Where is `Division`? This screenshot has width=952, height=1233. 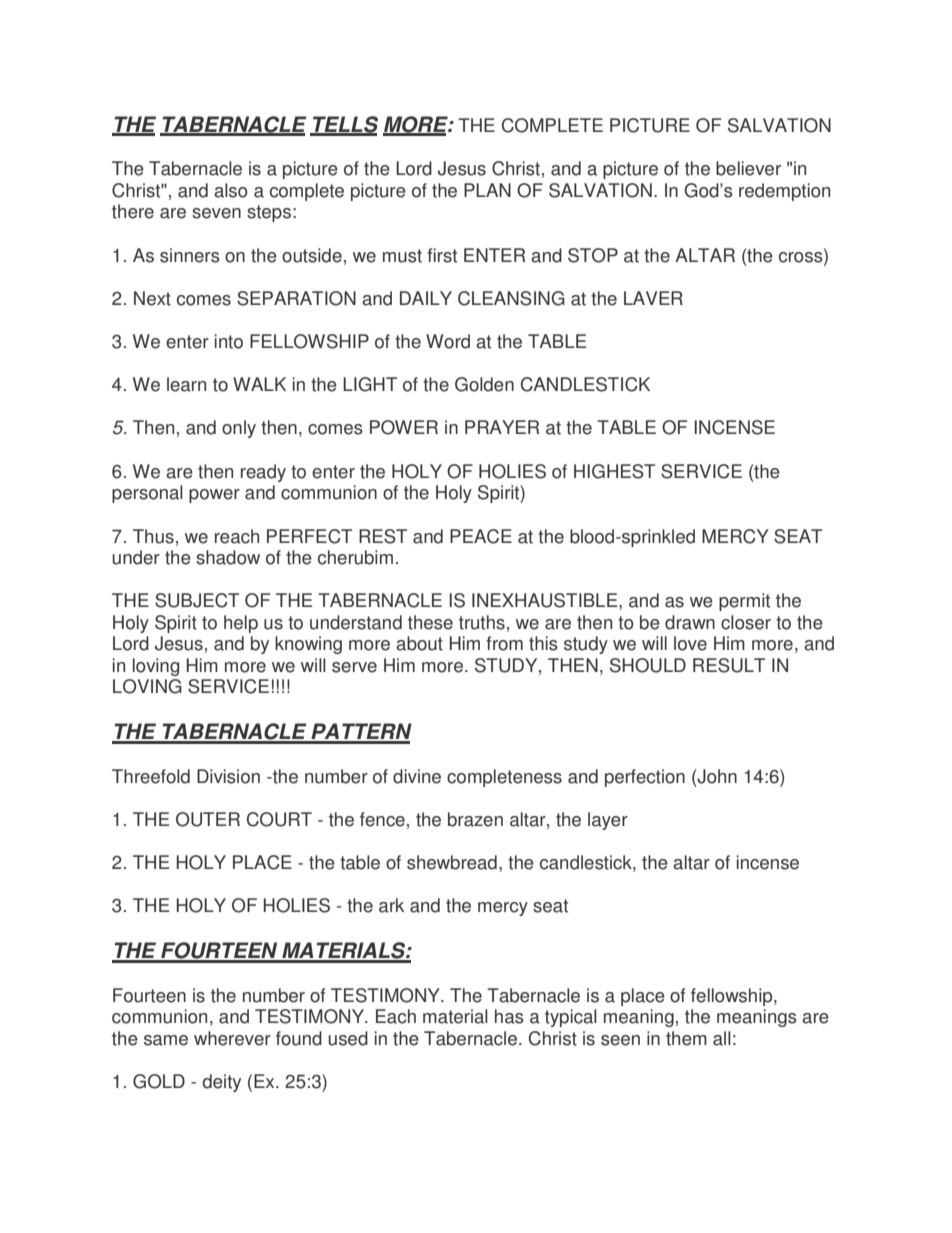
Division is located at coordinates (228, 776).
